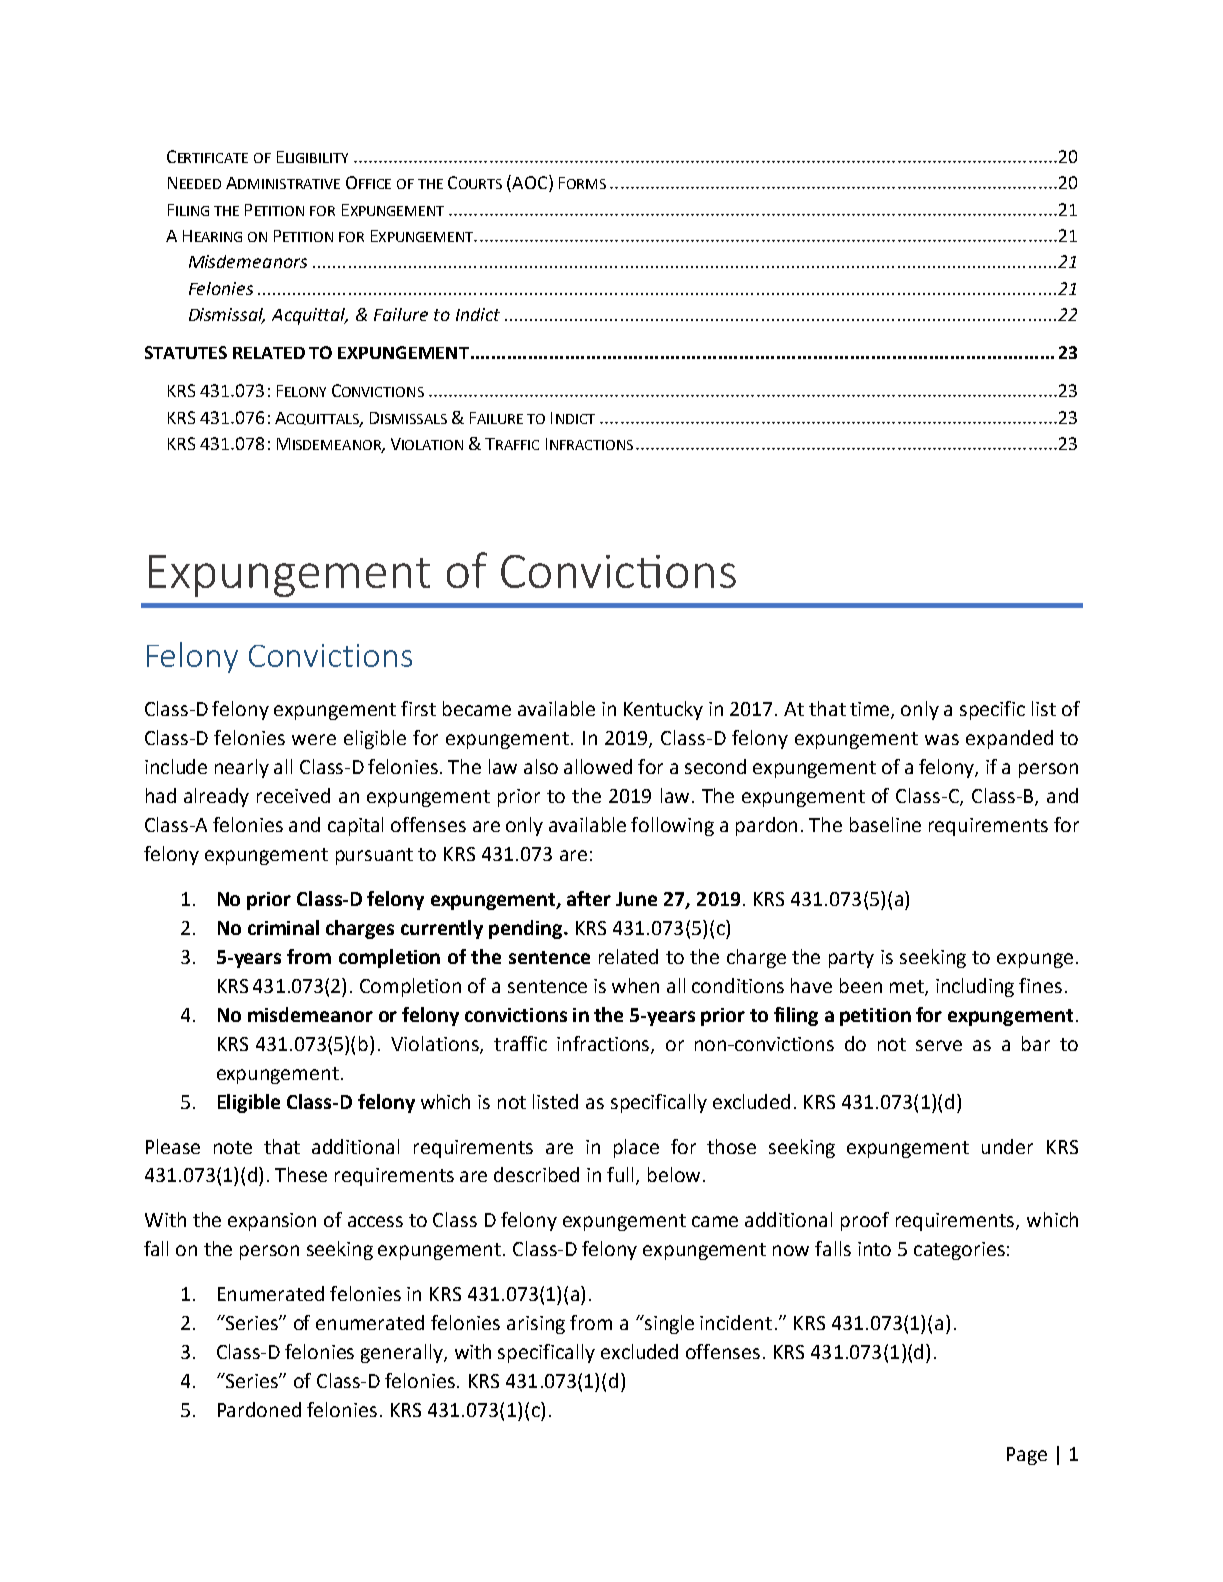  I want to click on baseline, so click(885, 824).
